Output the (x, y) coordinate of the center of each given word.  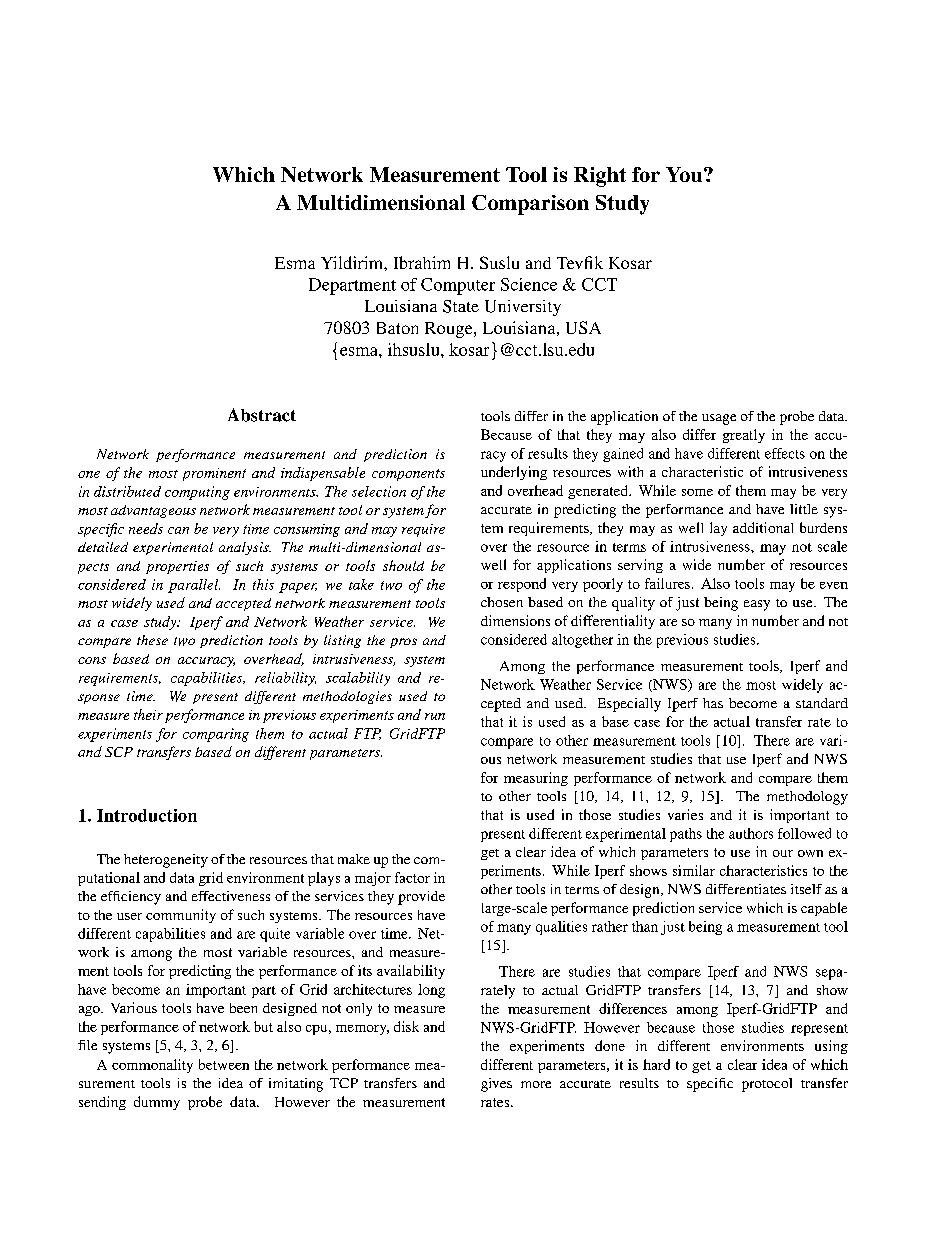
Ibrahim (422, 262)
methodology (807, 798)
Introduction (147, 815)
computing (197, 493)
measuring (536, 779)
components (408, 475)
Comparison (530, 205)
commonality (152, 1066)
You (685, 174)
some (697, 492)
